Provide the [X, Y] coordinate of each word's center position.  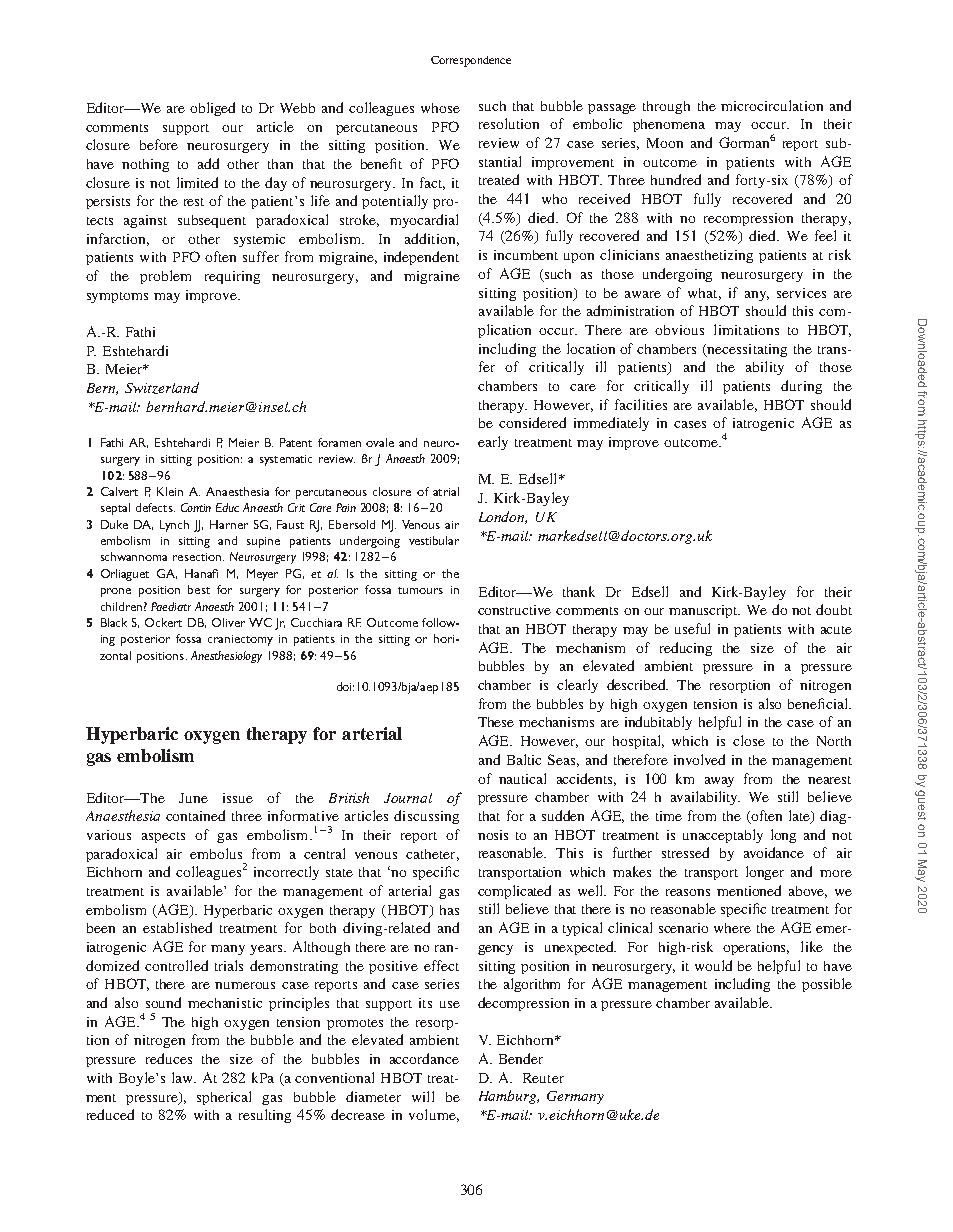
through [666, 107]
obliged [212, 109]
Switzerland [162, 388]
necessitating [746, 350]
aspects [163, 837]
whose [440, 108]
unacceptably [723, 836]
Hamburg [509, 1097]
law [184, 1077]
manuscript [704, 611]
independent [421, 258]
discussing [426, 817]
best [199, 589]
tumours [420, 590]
